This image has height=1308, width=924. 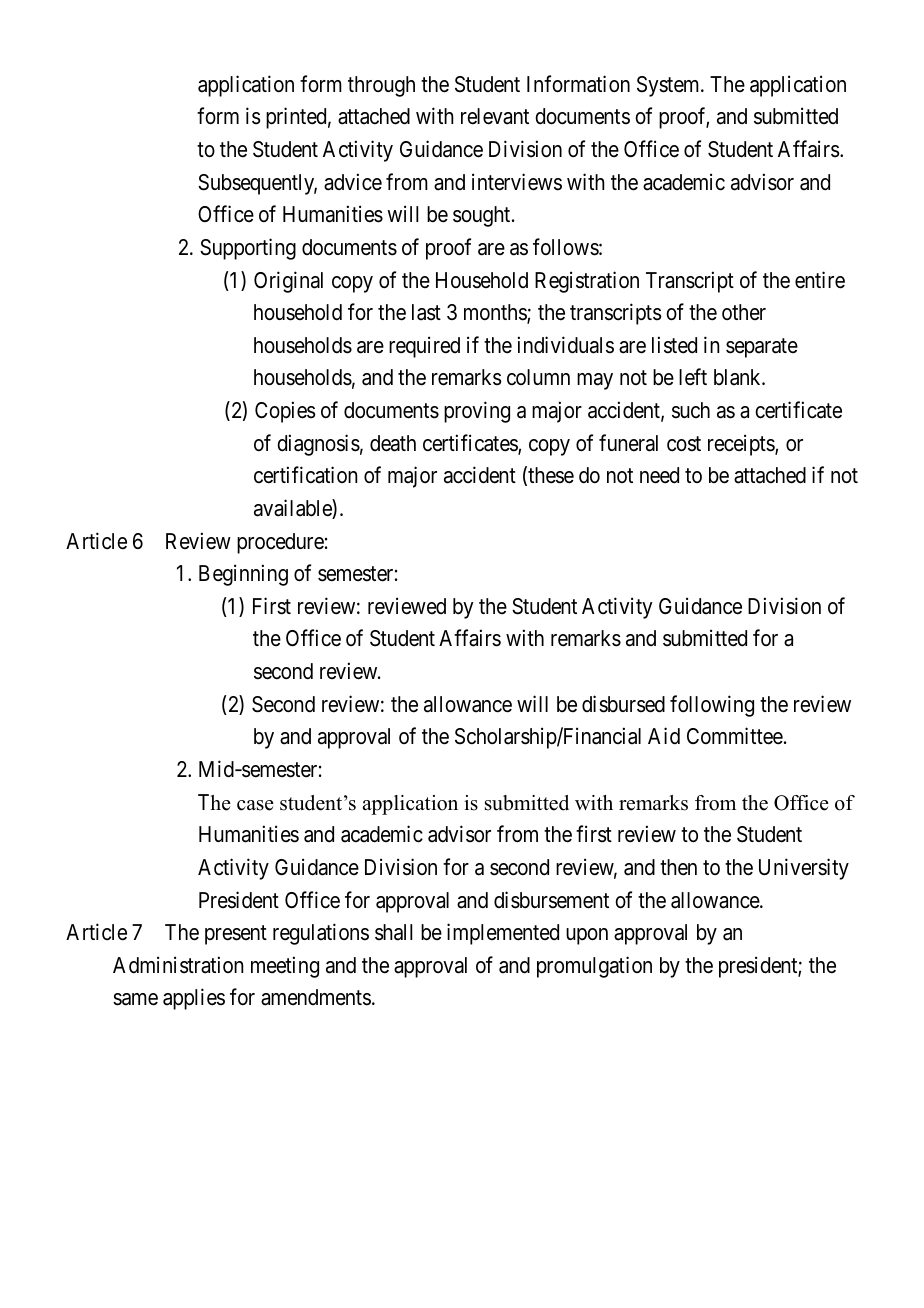 What do you see at coordinates (178, 965) in the image?
I see `Administration` at bounding box center [178, 965].
